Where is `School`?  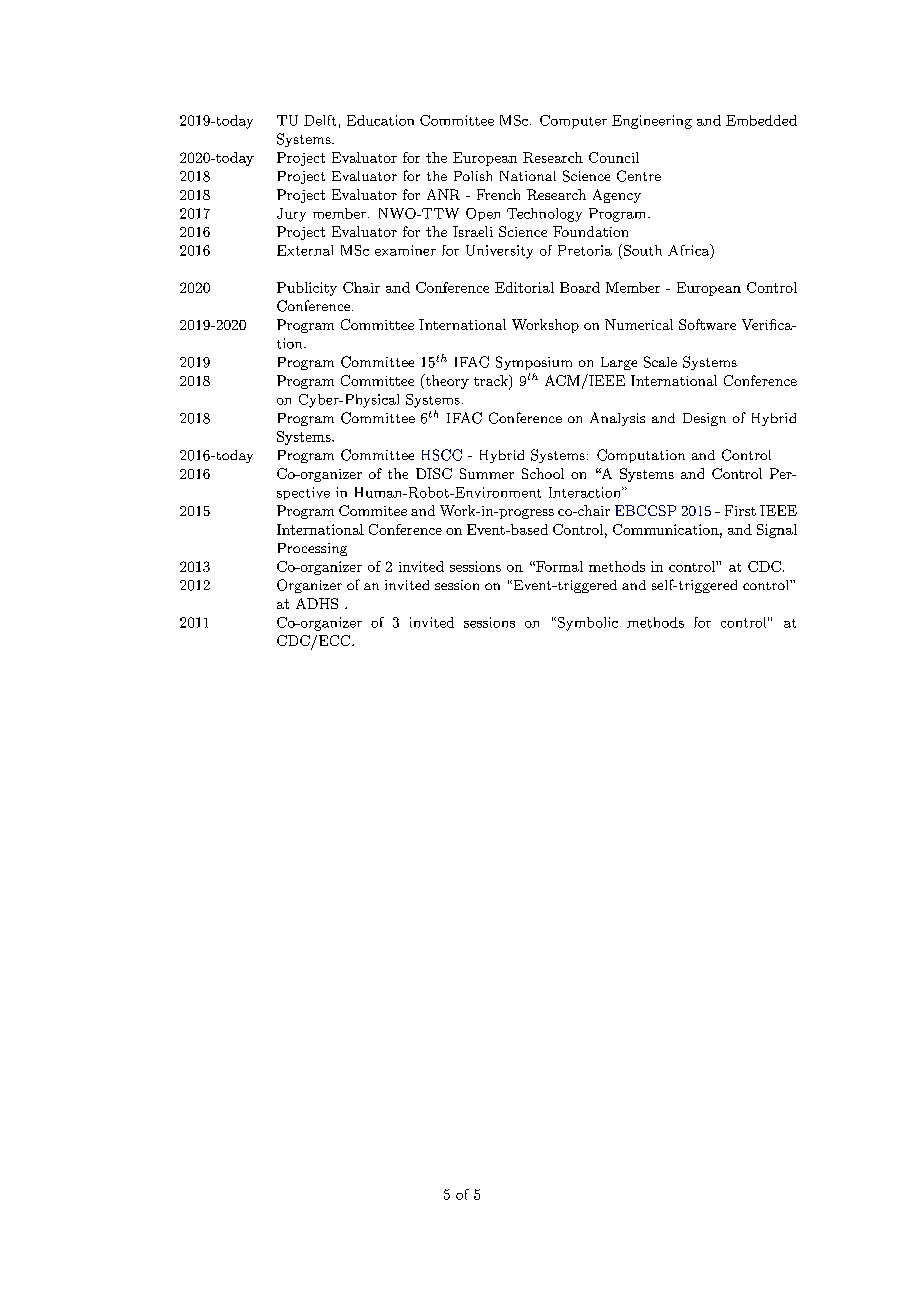 School is located at coordinates (543, 473).
